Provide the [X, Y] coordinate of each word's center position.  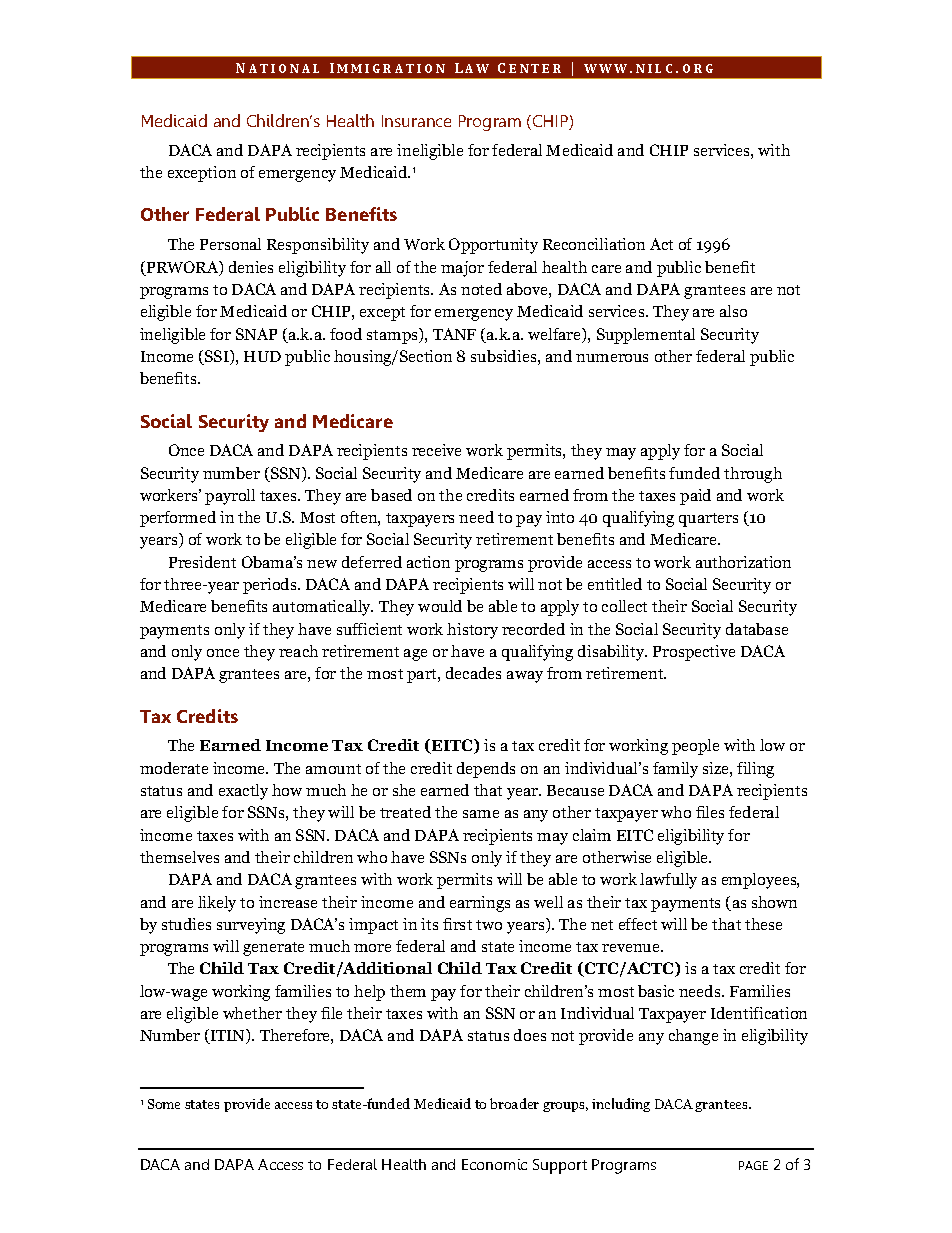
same [481, 814]
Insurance [416, 121]
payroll [230, 497]
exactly [243, 792]
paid [695, 497]
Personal [230, 244]
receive [436, 450]
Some [164, 1104]
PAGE [753, 1165]
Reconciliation [594, 244]
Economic [494, 1164]
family [675, 770]
